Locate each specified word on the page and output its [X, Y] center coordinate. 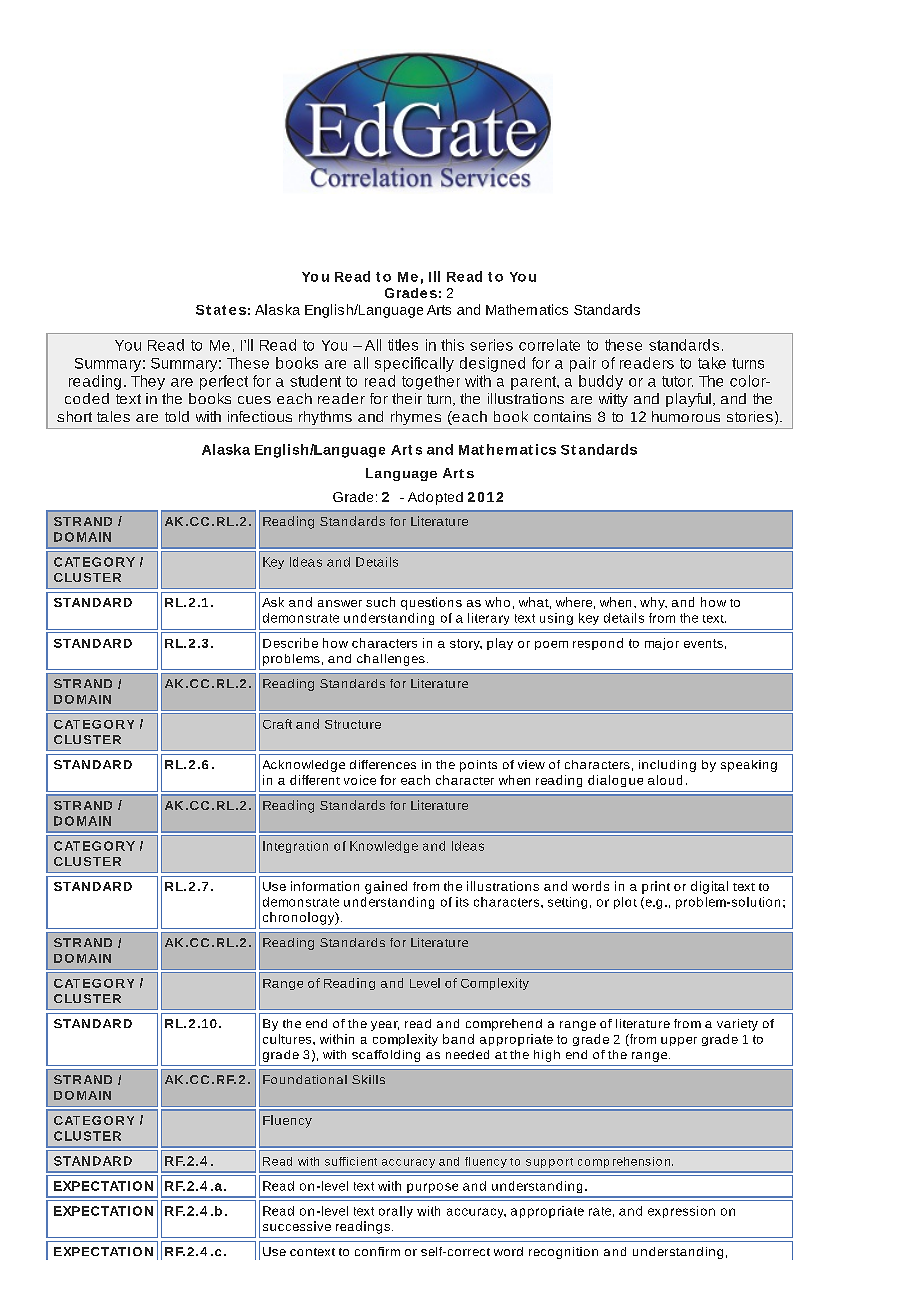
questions [431, 603]
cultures [288, 1039]
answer [340, 603]
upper [679, 1041]
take [712, 363]
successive [297, 1226]
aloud [665, 780]
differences [383, 764]
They [148, 382]
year [385, 1026]
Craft [277, 724]
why [653, 603]
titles [403, 345]
